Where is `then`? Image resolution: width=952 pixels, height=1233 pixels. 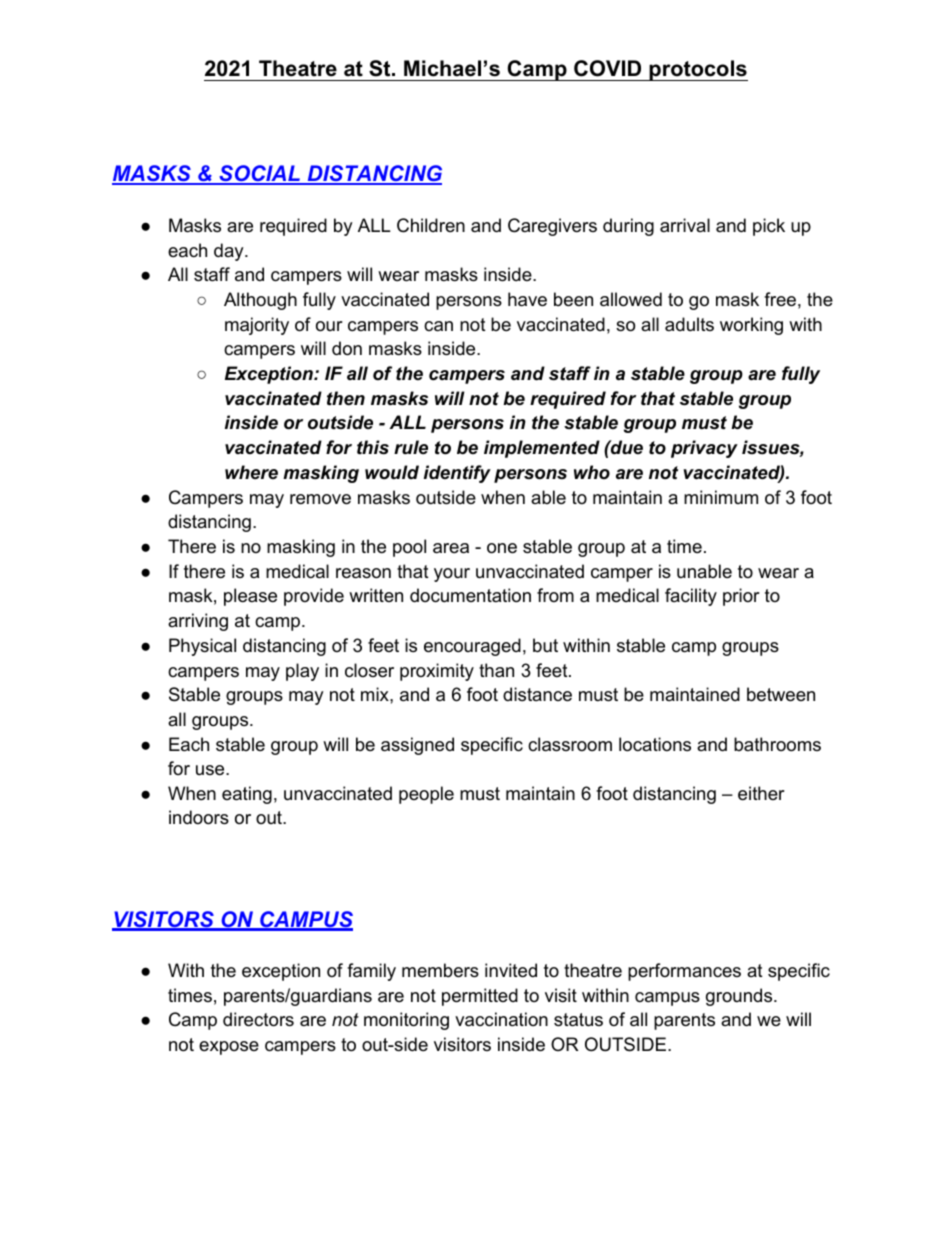 then is located at coordinates (346, 398).
